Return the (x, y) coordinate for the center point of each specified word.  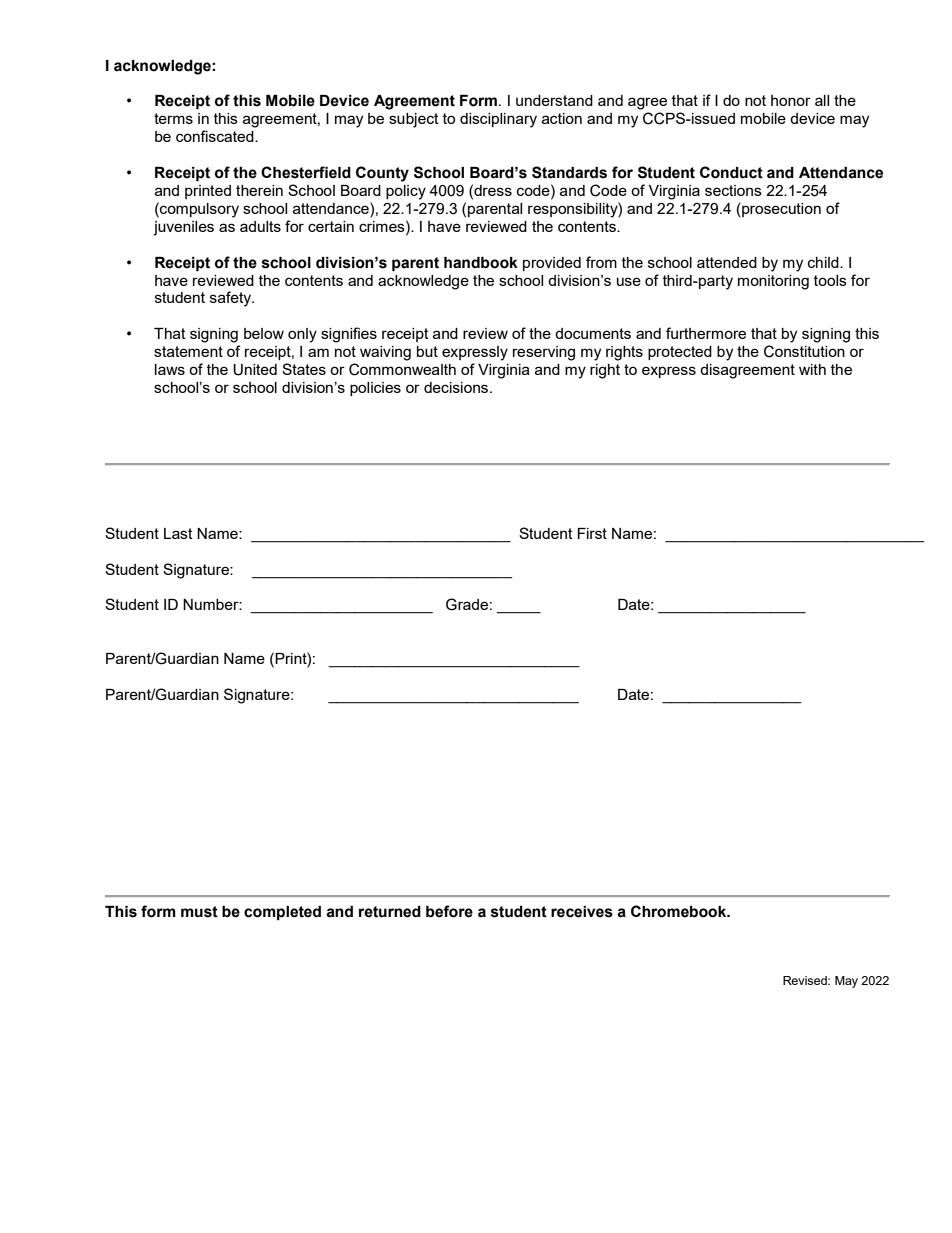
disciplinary (498, 120)
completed (282, 913)
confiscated (216, 136)
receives (582, 912)
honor (791, 100)
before (449, 911)
